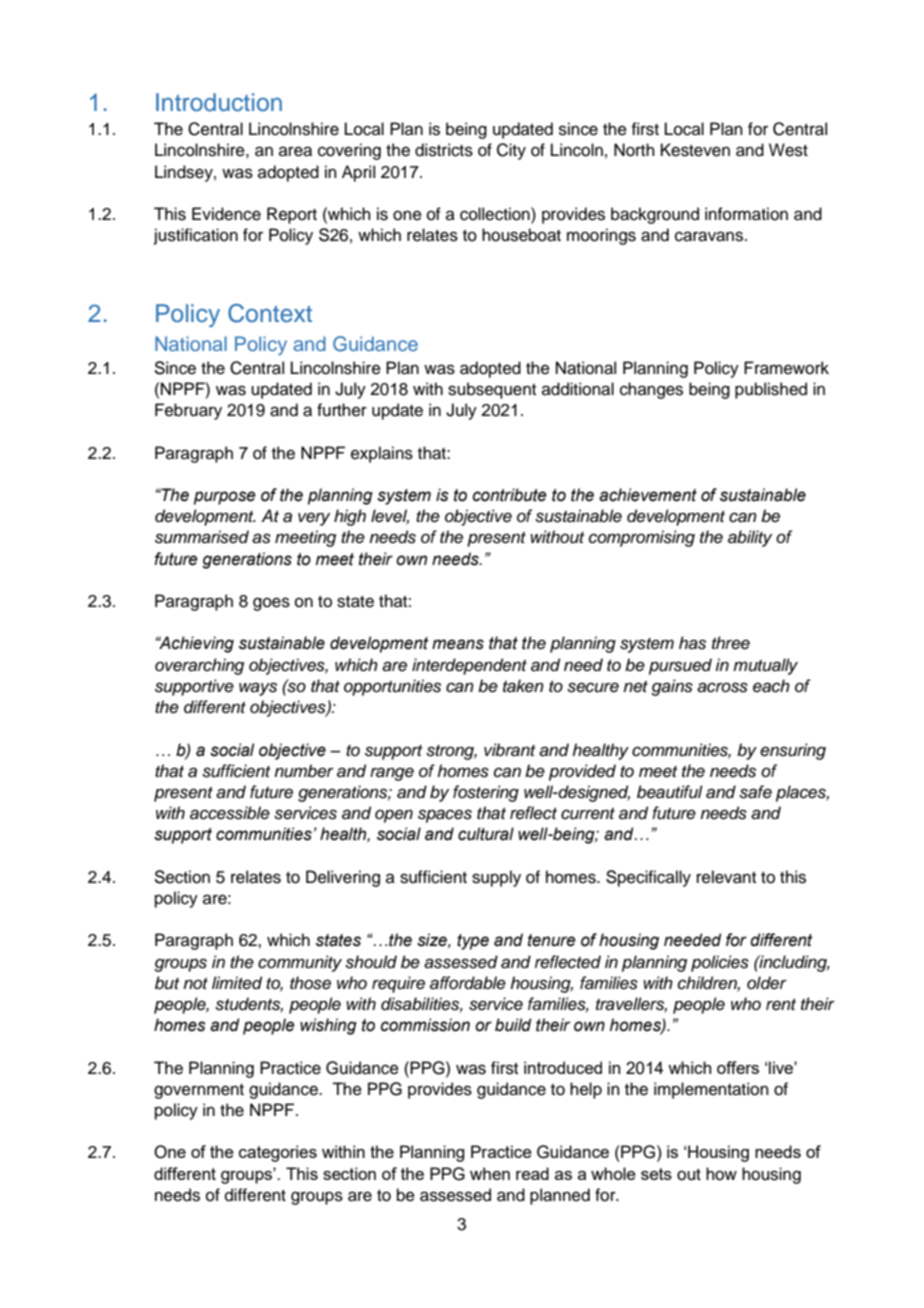  I want to click on relevant, so click(726, 877).
